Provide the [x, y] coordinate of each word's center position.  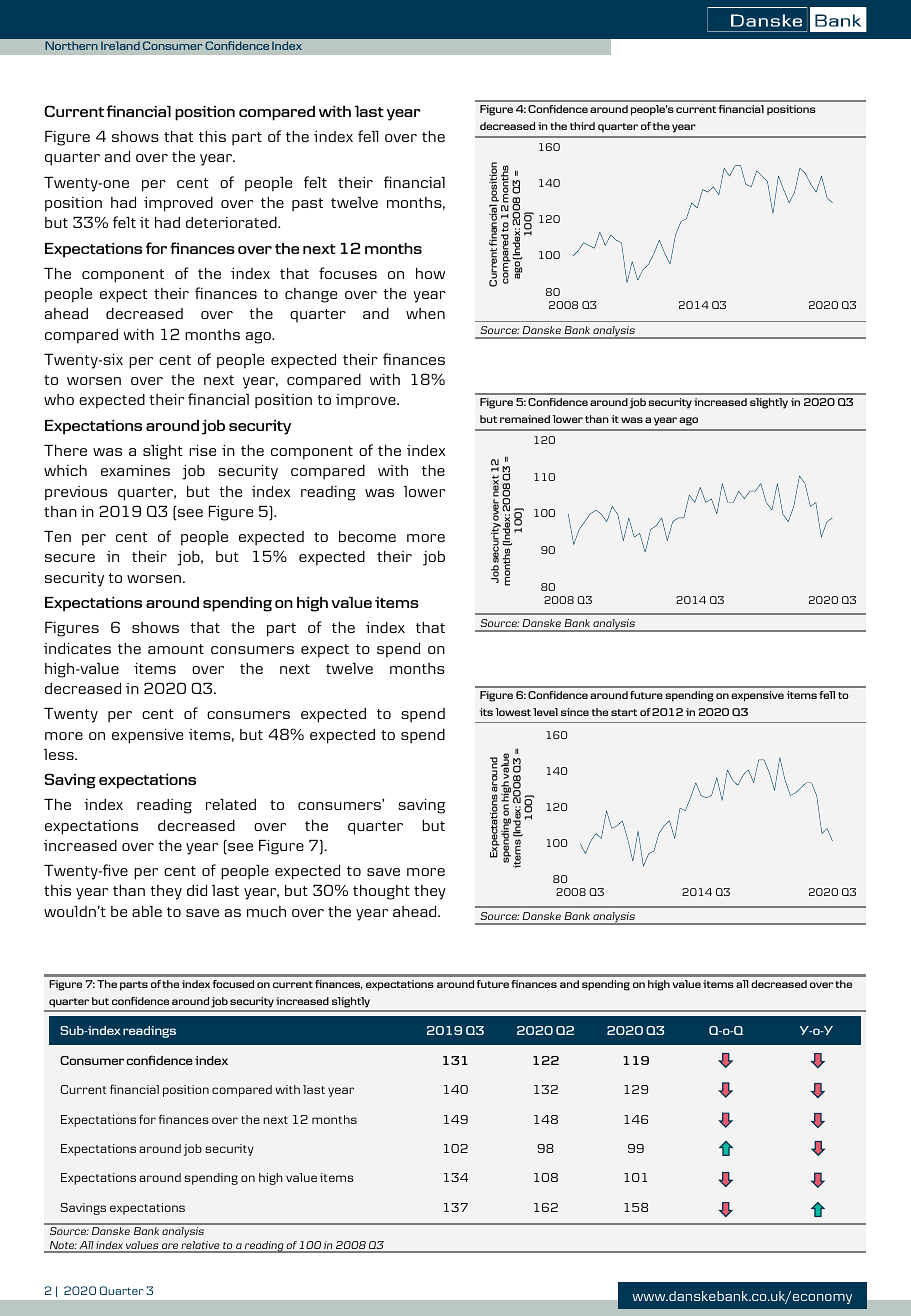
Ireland [120, 45]
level [545, 712]
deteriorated [232, 222]
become [367, 536]
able [147, 911]
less [60, 754]
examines [135, 470]
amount [176, 649]
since [575, 712]
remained [525, 419]
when [425, 313]
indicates [77, 648]
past [307, 205]
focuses [348, 273]
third [582, 126]
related [231, 804]
